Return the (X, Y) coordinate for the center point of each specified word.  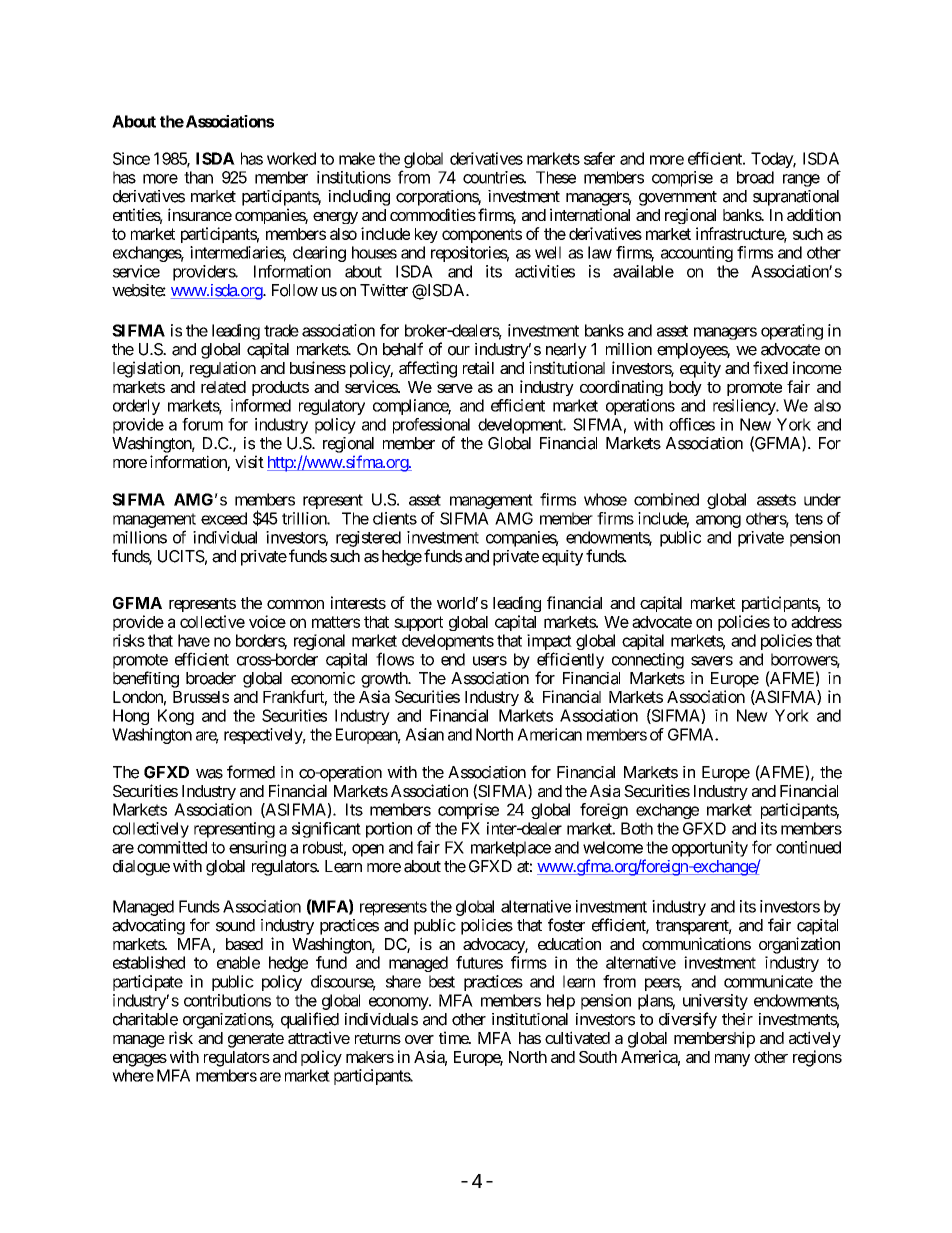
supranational (796, 198)
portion (389, 830)
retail (478, 367)
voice (267, 621)
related (223, 387)
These (556, 177)
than (198, 177)
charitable (145, 1019)
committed (172, 847)
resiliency (745, 407)
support (418, 623)
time (454, 1037)
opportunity (710, 849)
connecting (648, 661)
